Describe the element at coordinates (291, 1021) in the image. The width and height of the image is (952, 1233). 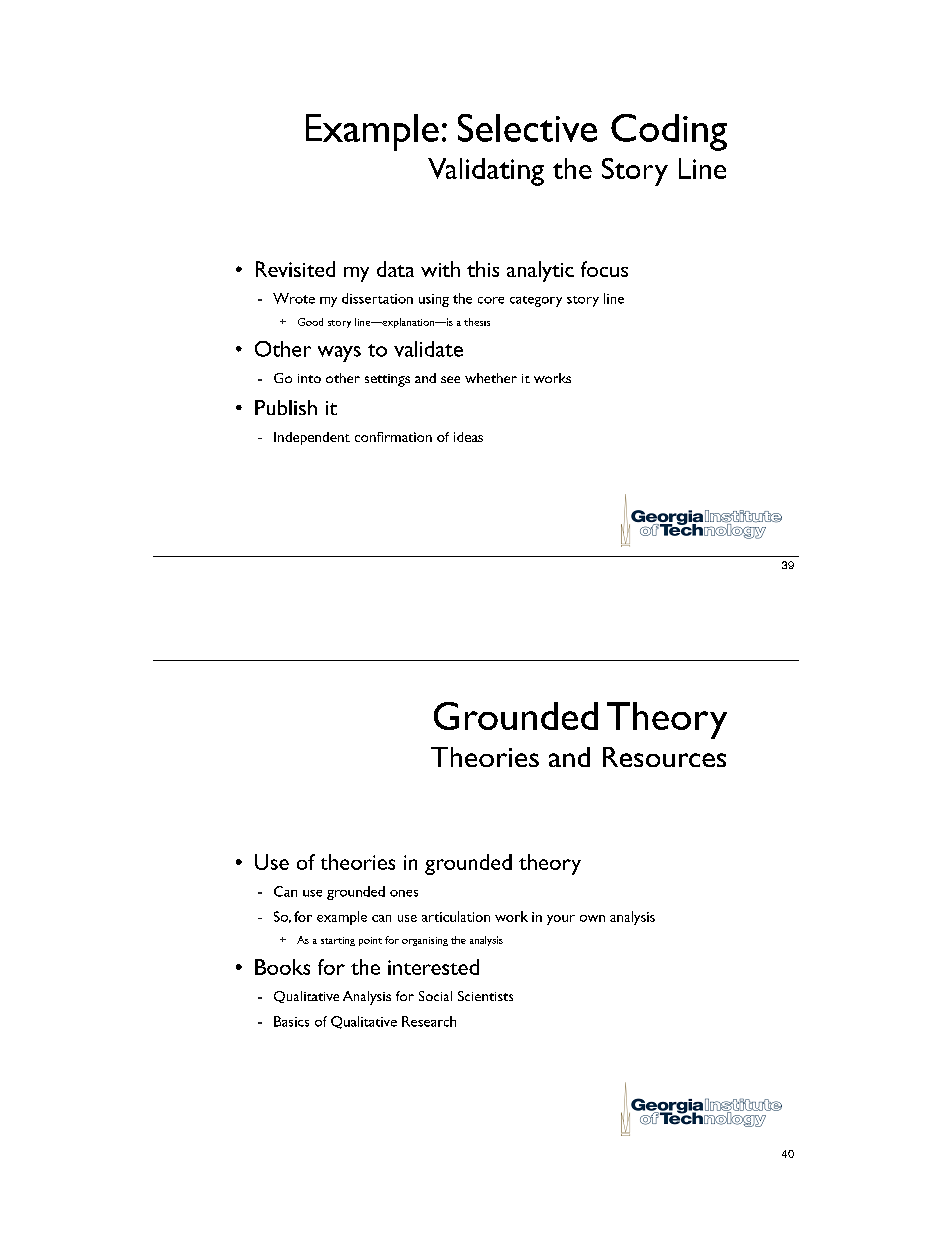
I see `Basics` at that location.
